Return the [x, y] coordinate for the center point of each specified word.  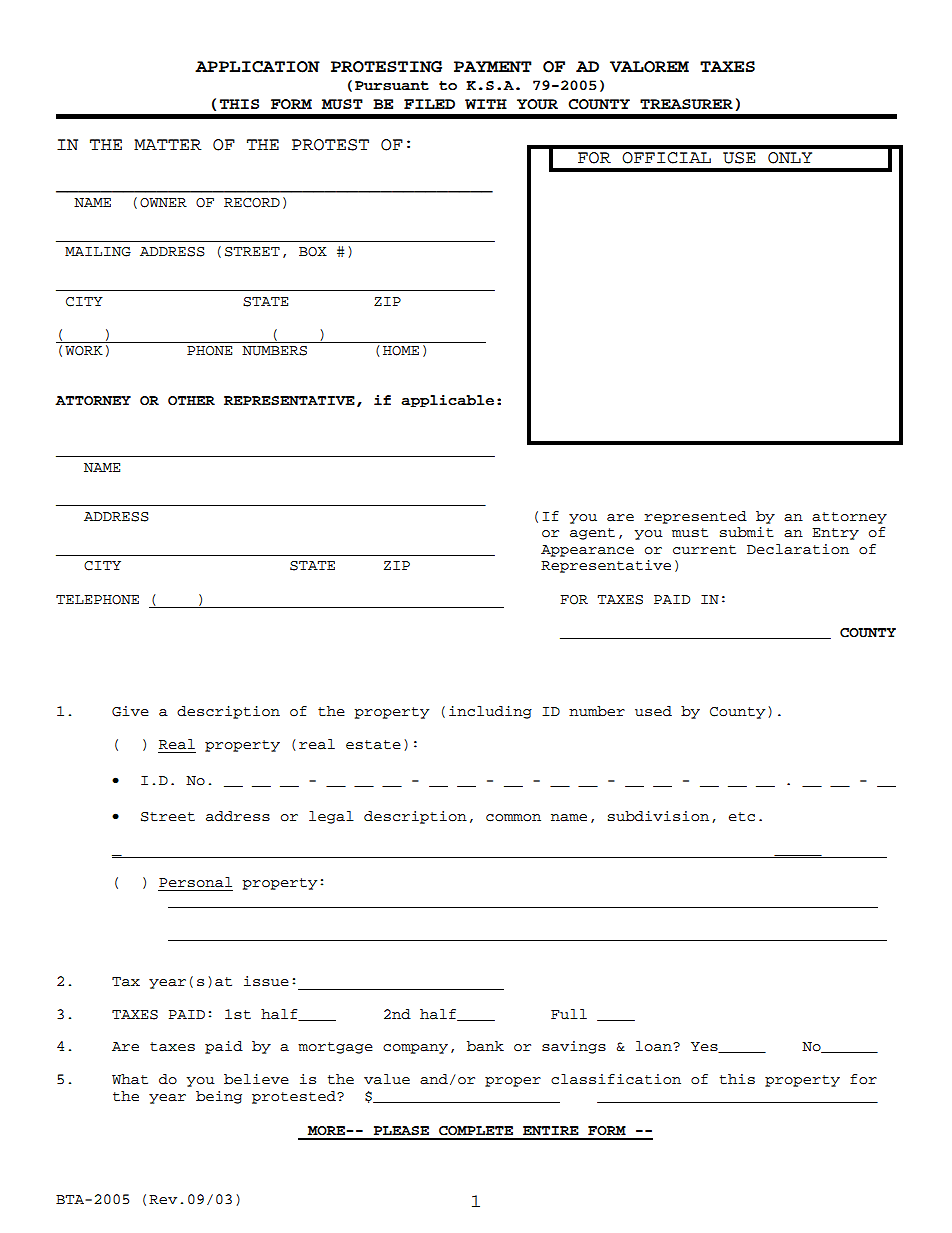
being [219, 1097]
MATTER [167, 144]
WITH [486, 104]
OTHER [191, 401]
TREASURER [686, 104]
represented [695, 517]
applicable [447, 401]
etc [742, 817]
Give [130, 711]
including [490, 712]
